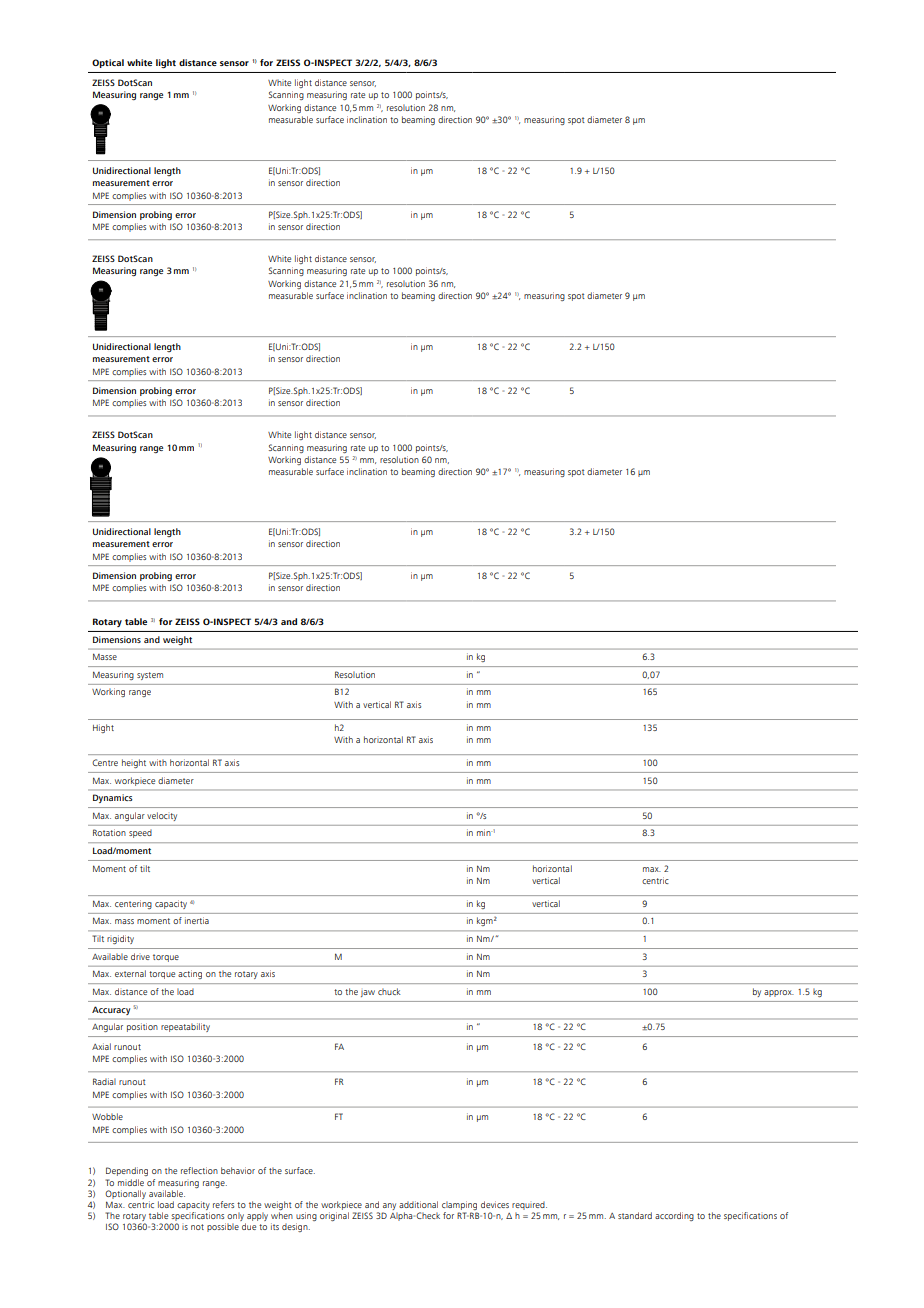 Image resolution: width=924 pixels, height=1308 pixels. What do you see at coordinates (108, 63) in the page?
I see `Optical` at bounding box center [108, 63].
